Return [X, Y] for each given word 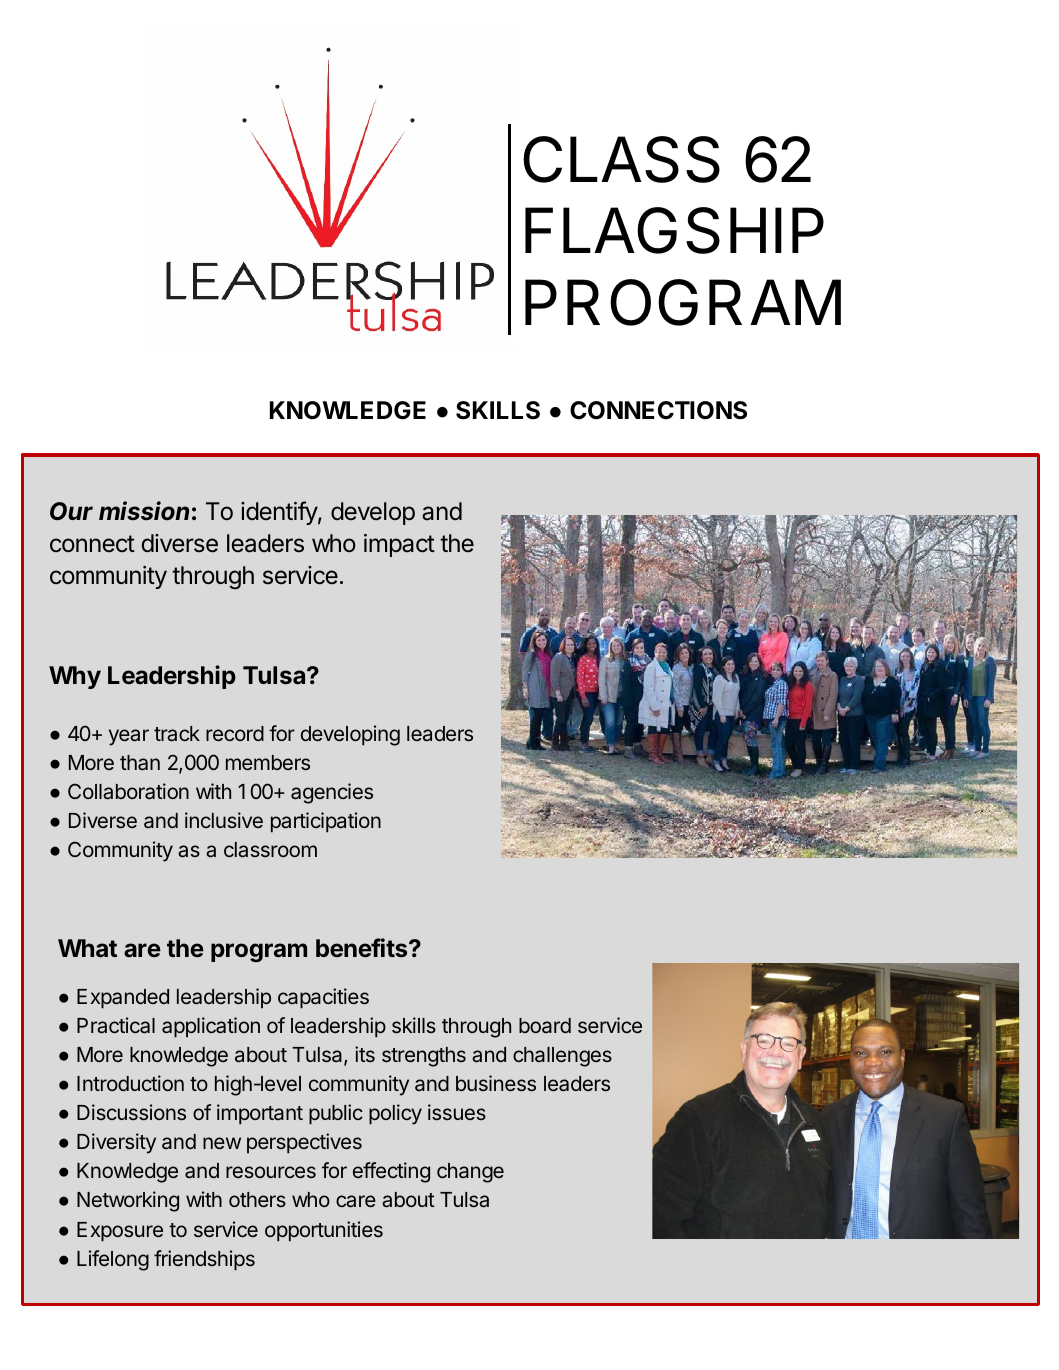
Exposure [120, 1232]
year [129, 737]
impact [399, 545]
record [235, 733]
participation [326, 822]
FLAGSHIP [674, 230]
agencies [332, 793]
